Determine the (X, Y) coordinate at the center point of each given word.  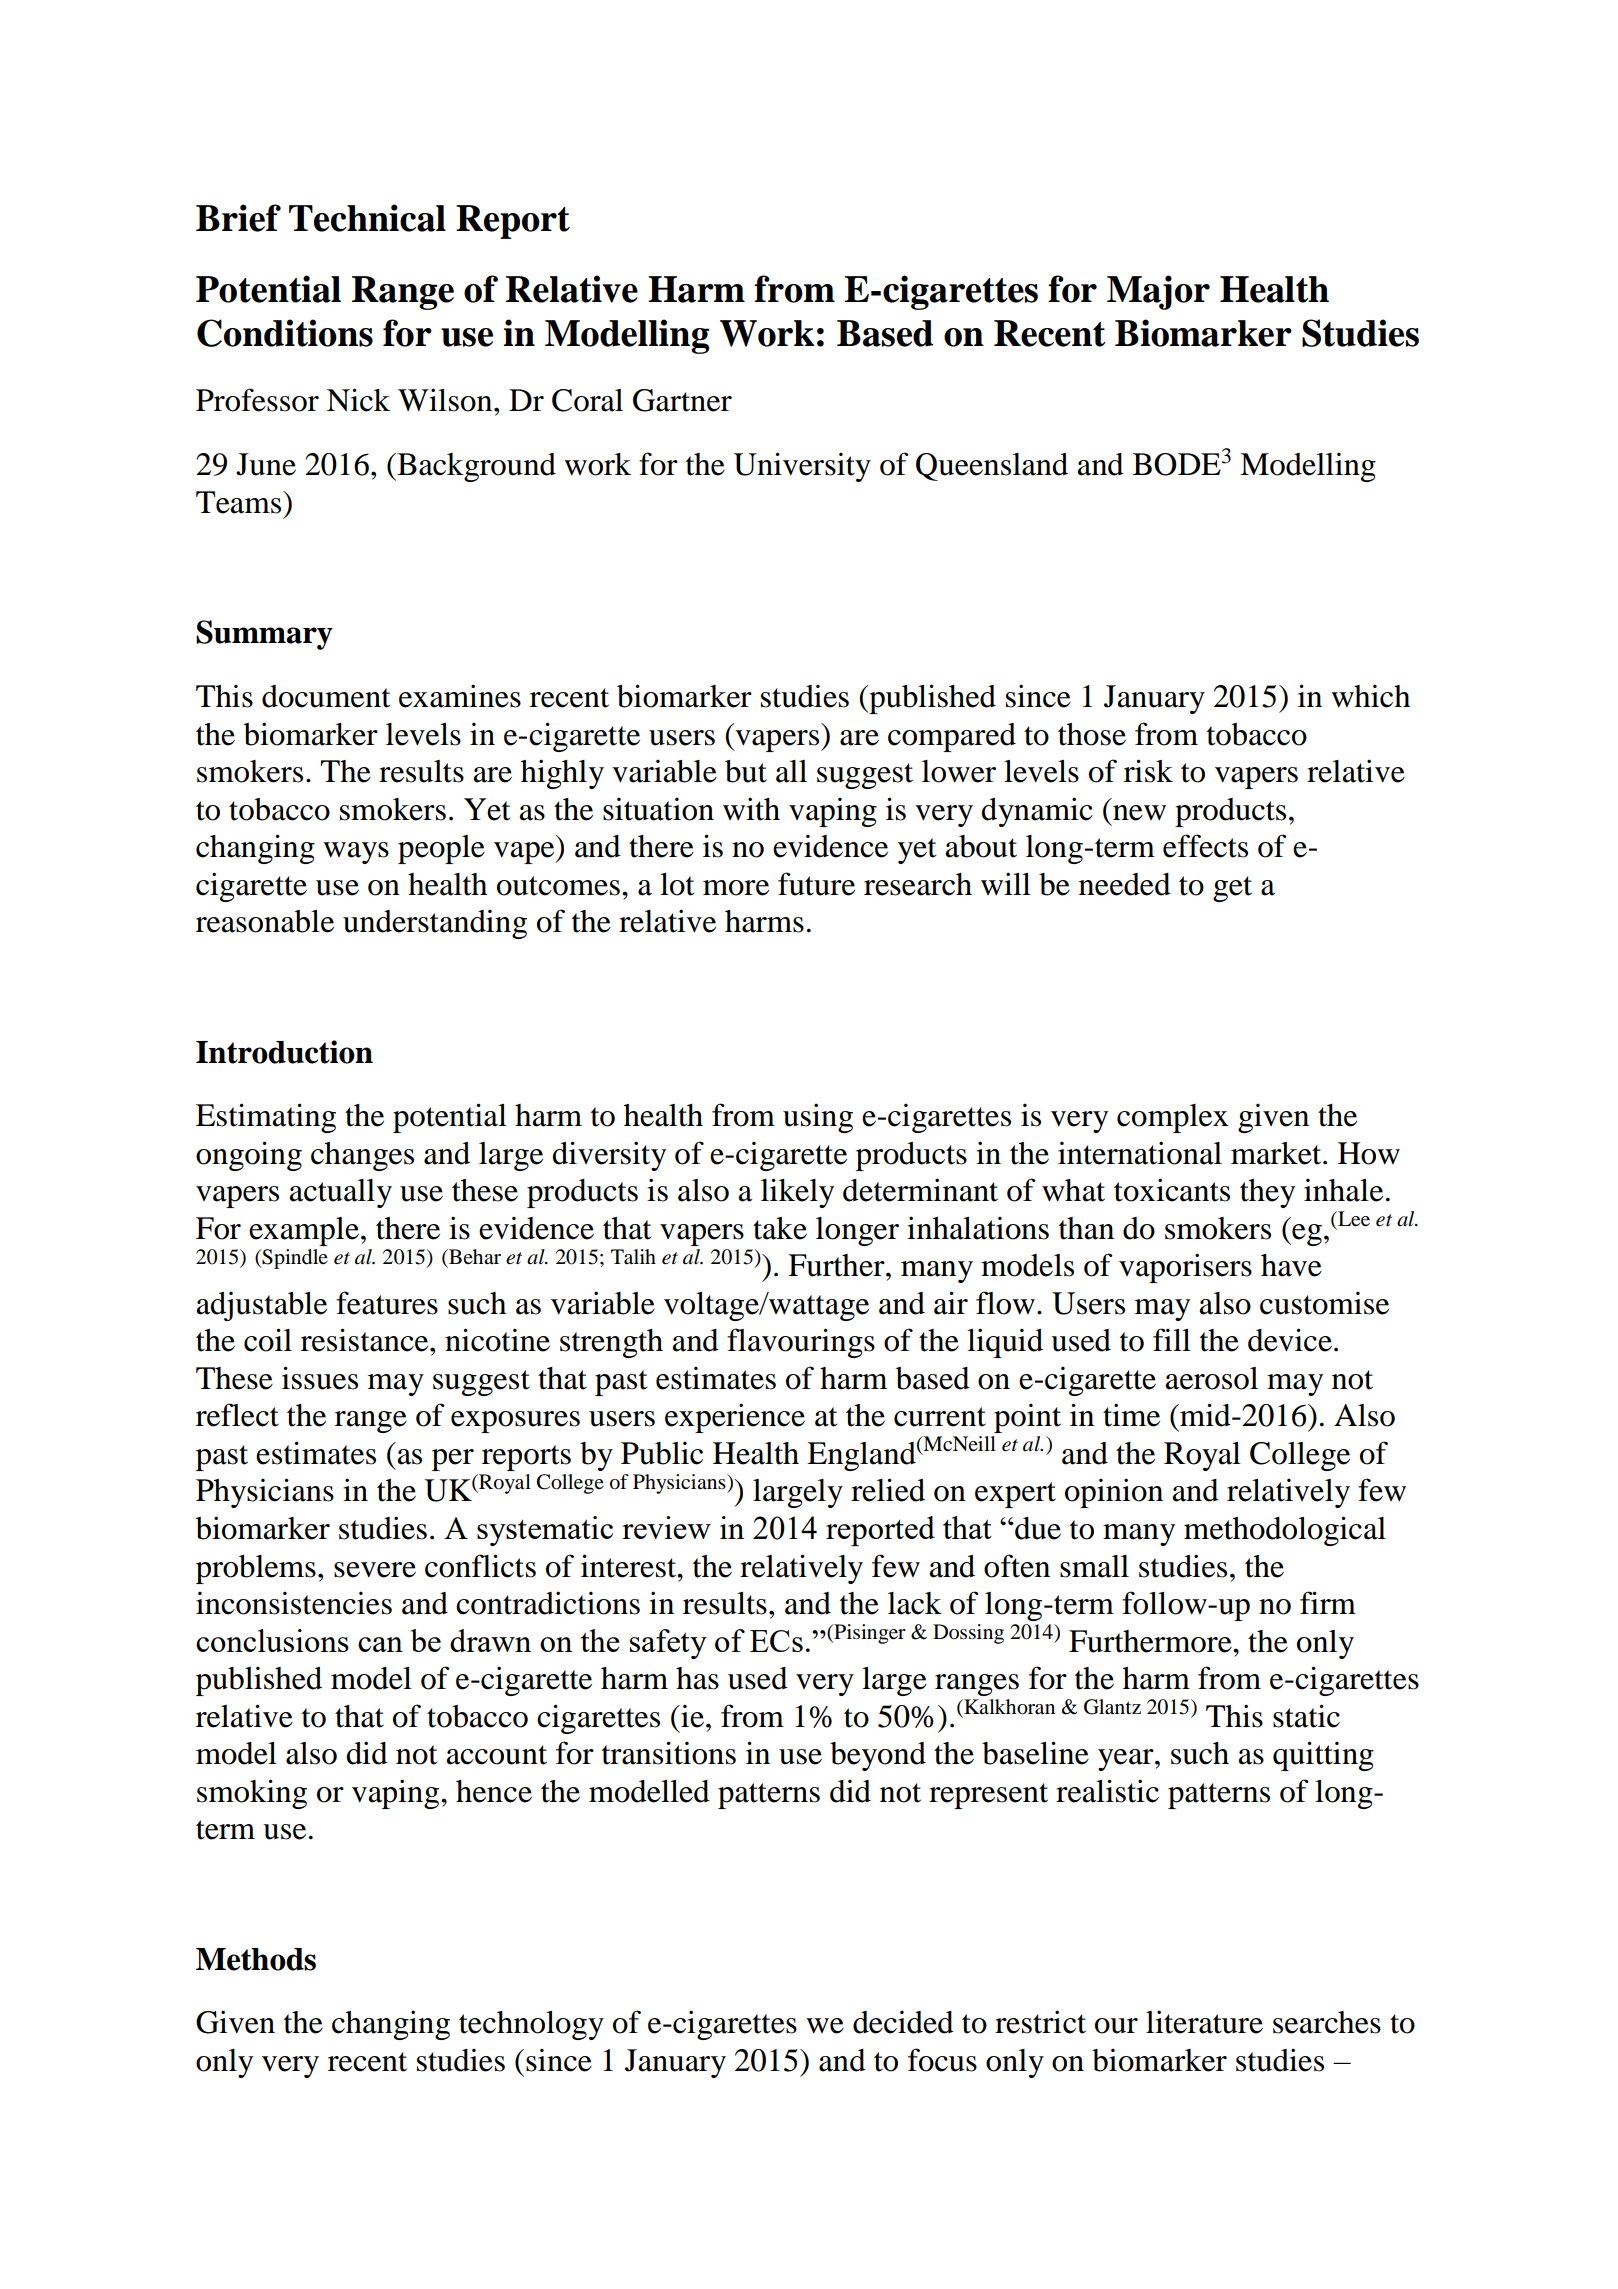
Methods (256, 1959)
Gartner (682, 400)
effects (1205, 846)
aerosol (1211, 1378)
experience (735, 1418)
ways (356, 853)
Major (1158, 292)
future (816, 884)
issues (320, 1378)
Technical (367, 218)
